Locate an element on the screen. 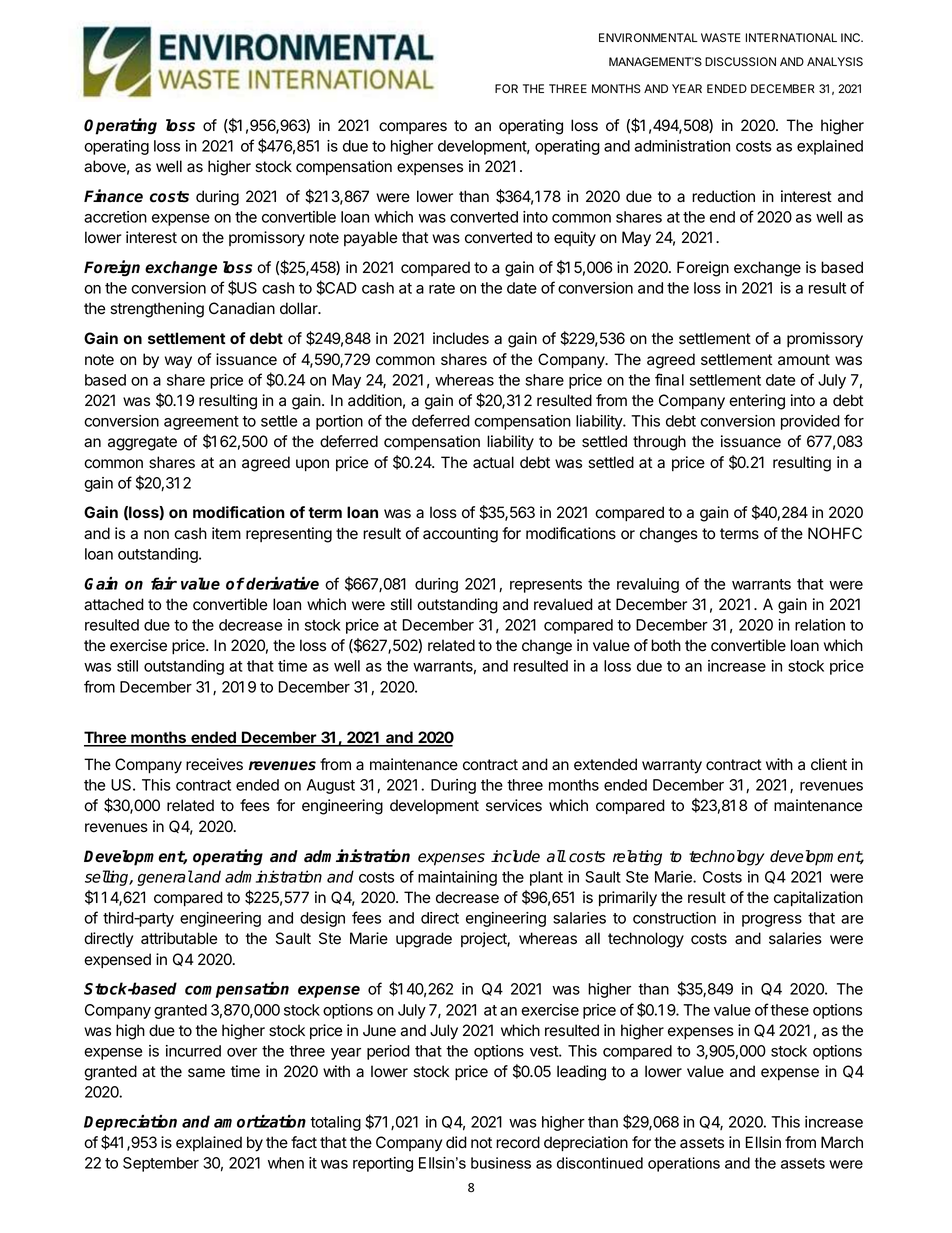  operations is located at coordinates (684, 1164).
